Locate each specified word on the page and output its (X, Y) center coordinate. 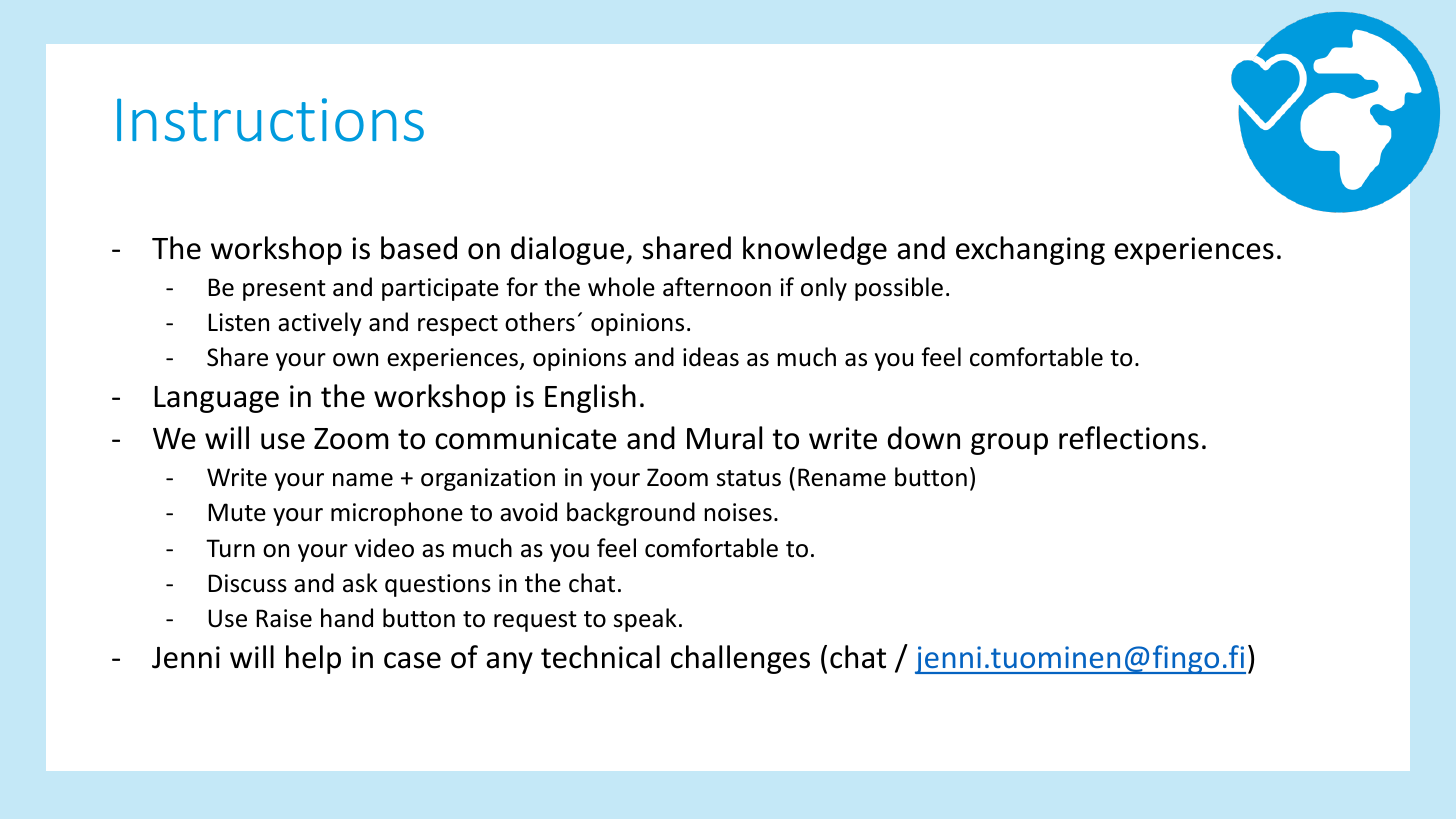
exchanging (1030, 250)
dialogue (569, 250)
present (284, 290)
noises (738, 512)
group (1009, 444)
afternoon (717, 287)
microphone (397, 514)
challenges (740, 659)
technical (600, 657)
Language (216, 399)
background (631, 514)
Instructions (270, 120)
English (590, 398)
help (313, 659)
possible (899, 289)
